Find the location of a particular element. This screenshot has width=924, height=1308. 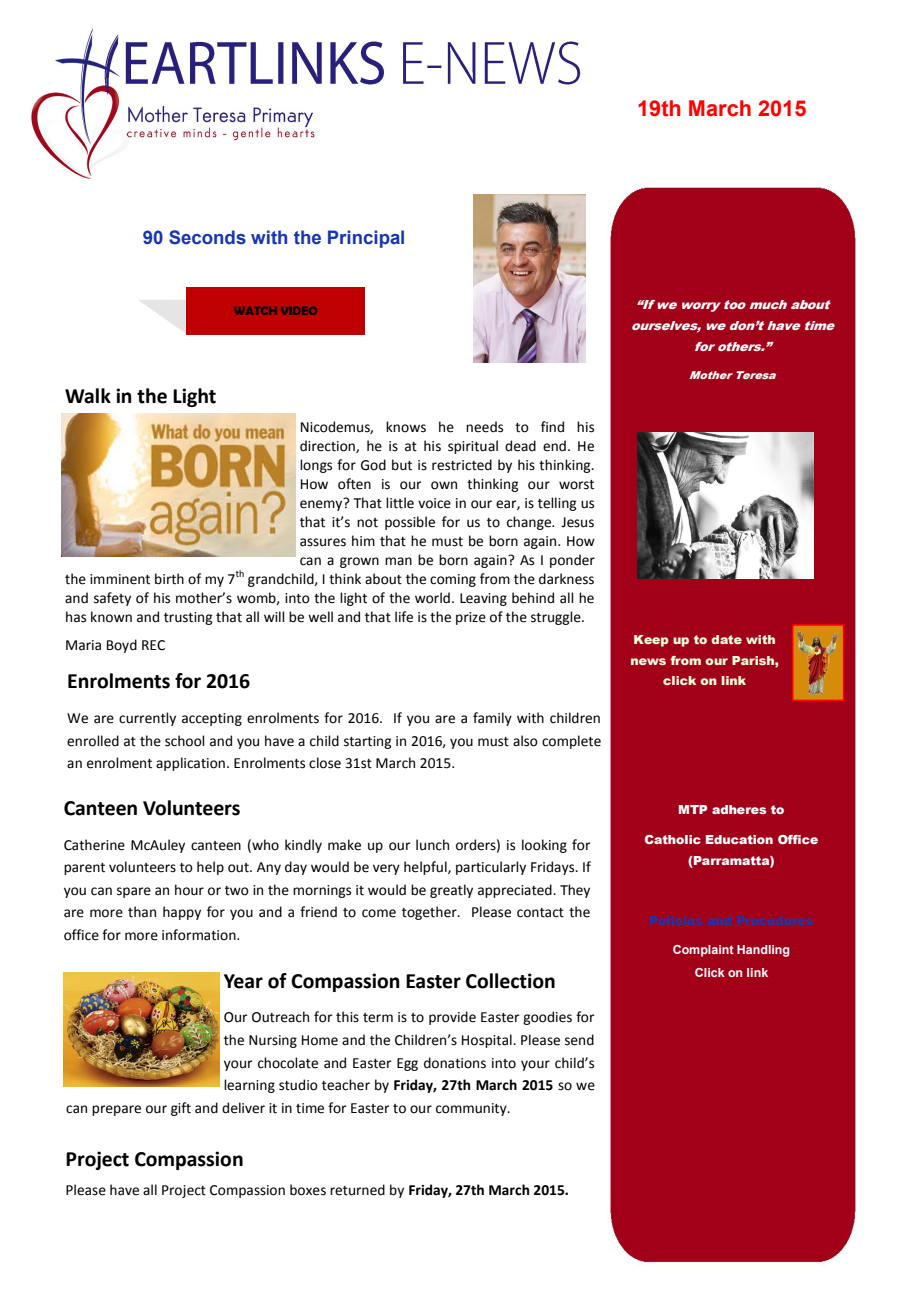

send is located at coordinates (579, 1040).
